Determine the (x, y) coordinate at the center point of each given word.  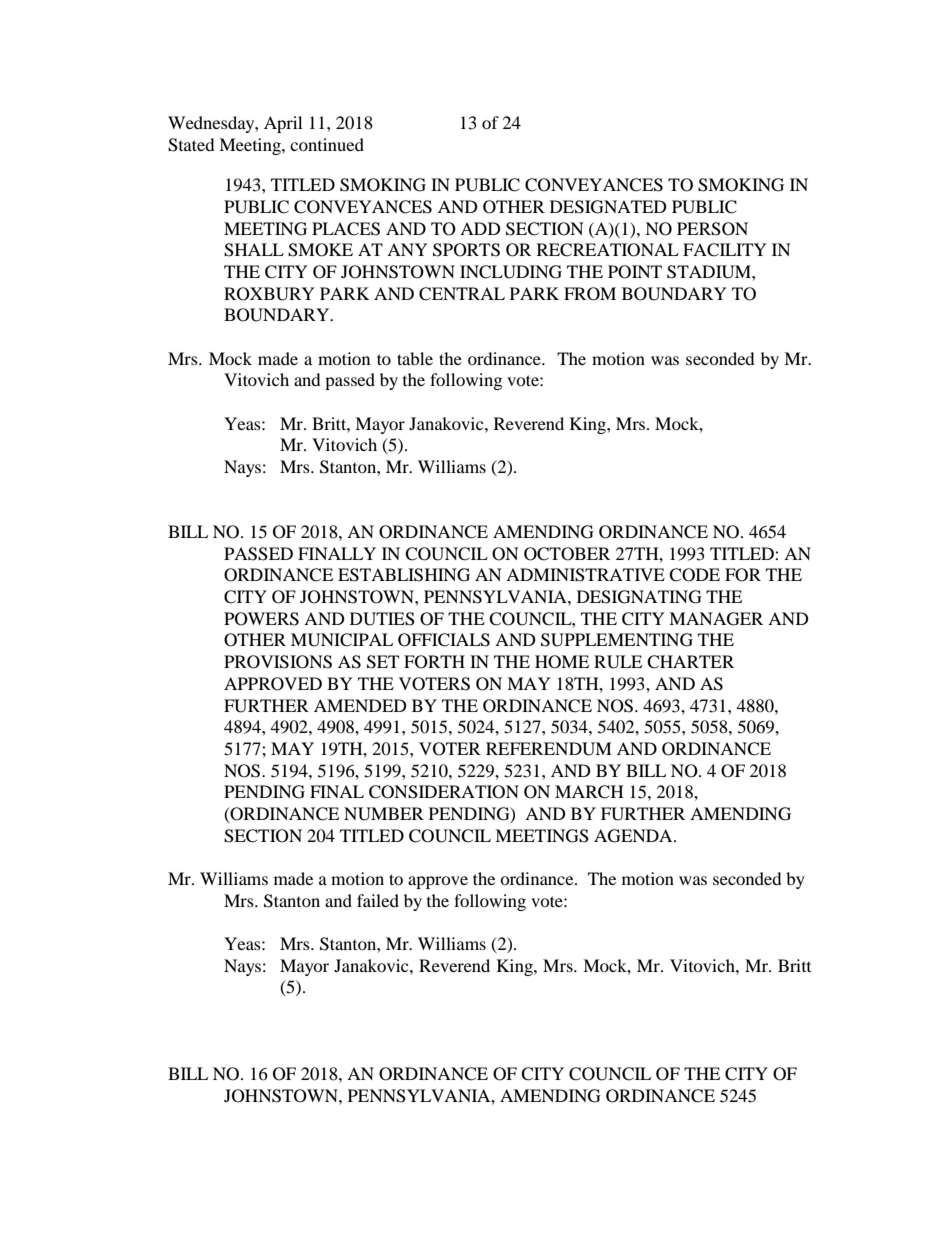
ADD (480, 228)
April (283, 124)
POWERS (261, 619)
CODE (694, 575)
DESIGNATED (608, 207)
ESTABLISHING (404, 575)
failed (378, 900)
